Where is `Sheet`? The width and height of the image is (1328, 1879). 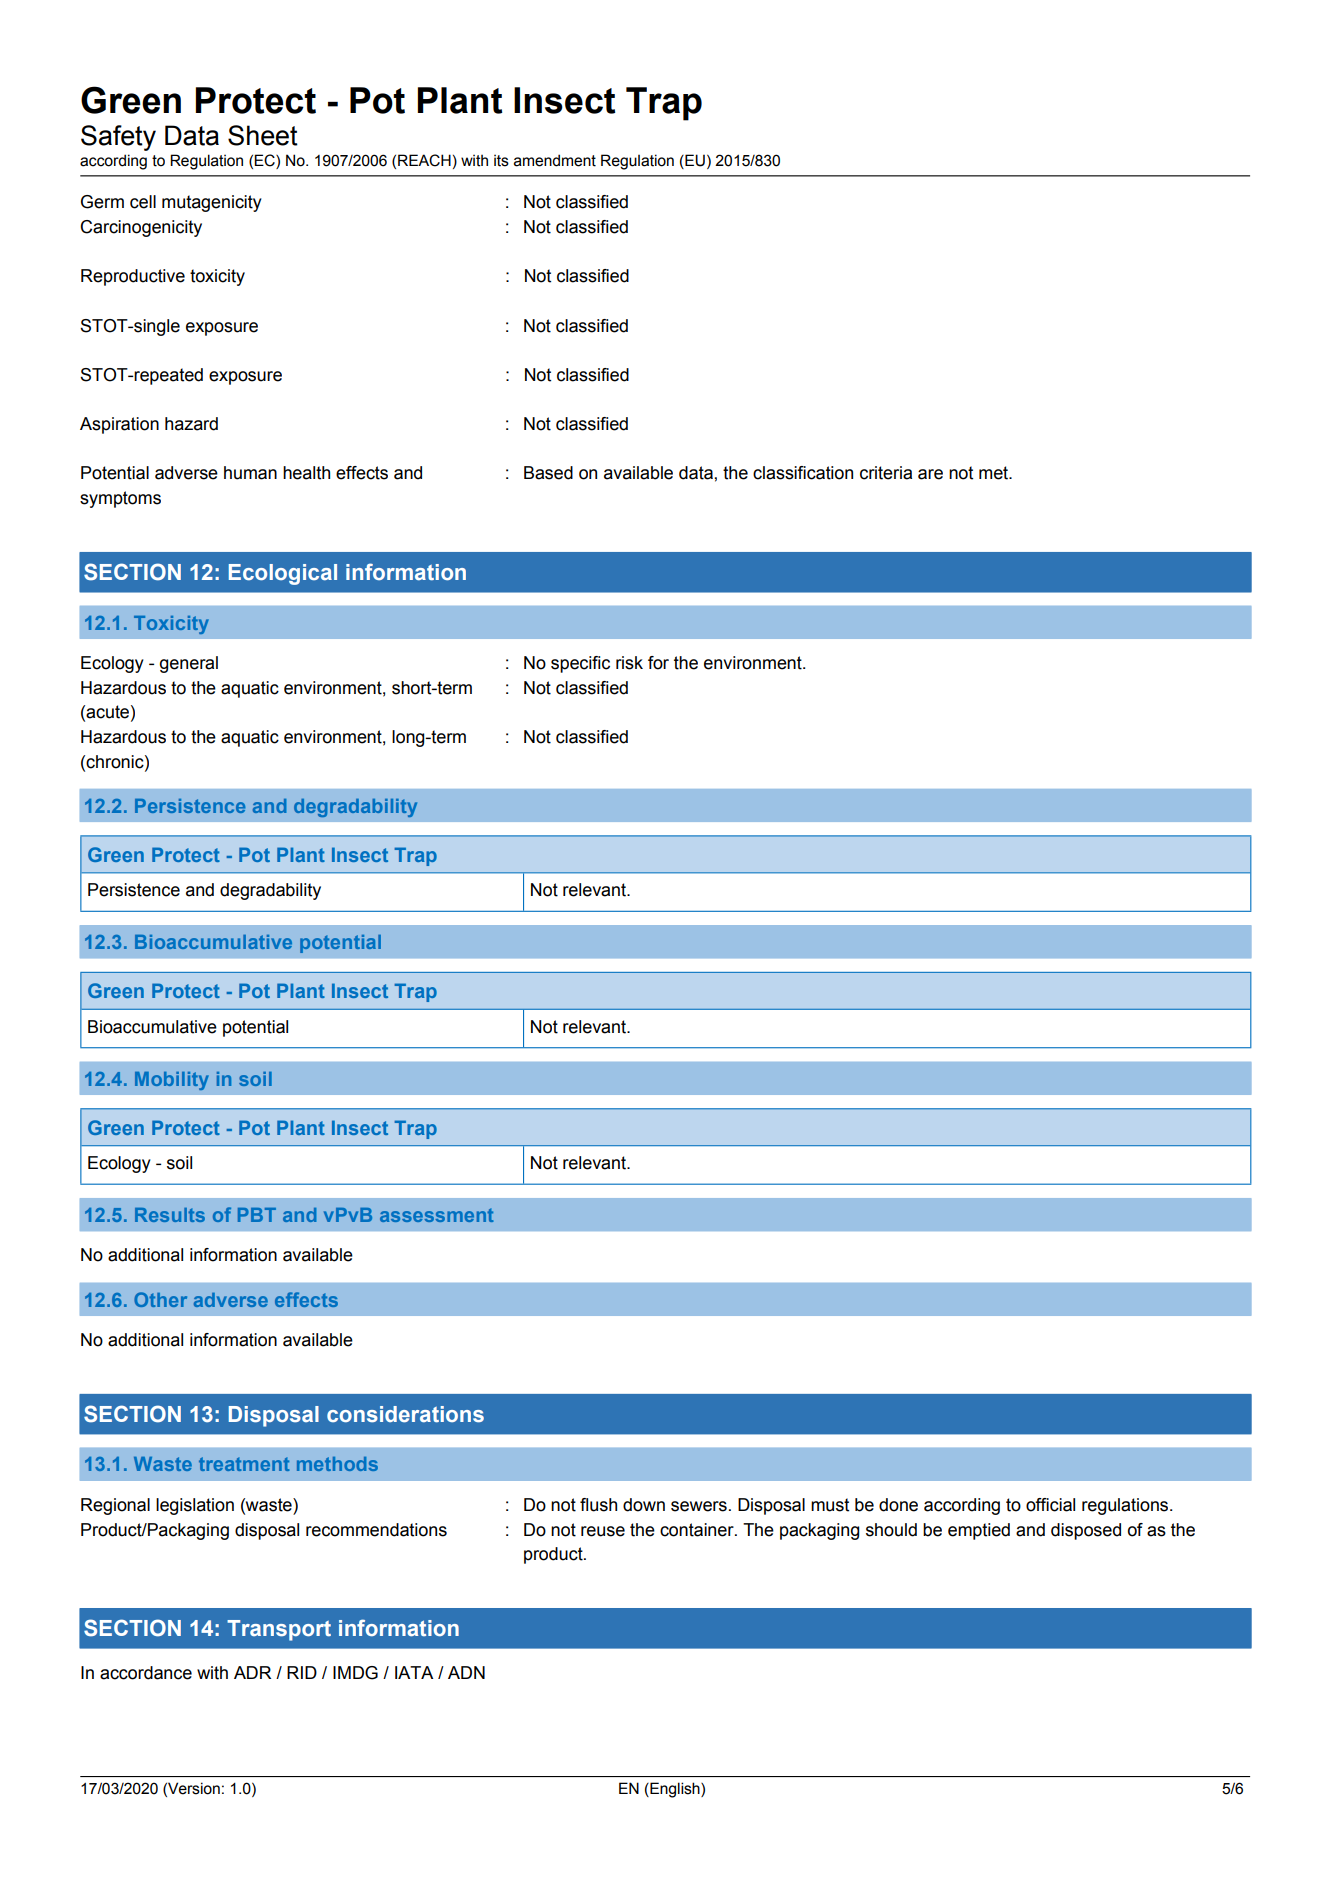
Sheet is located at coordinates (263, 135).
